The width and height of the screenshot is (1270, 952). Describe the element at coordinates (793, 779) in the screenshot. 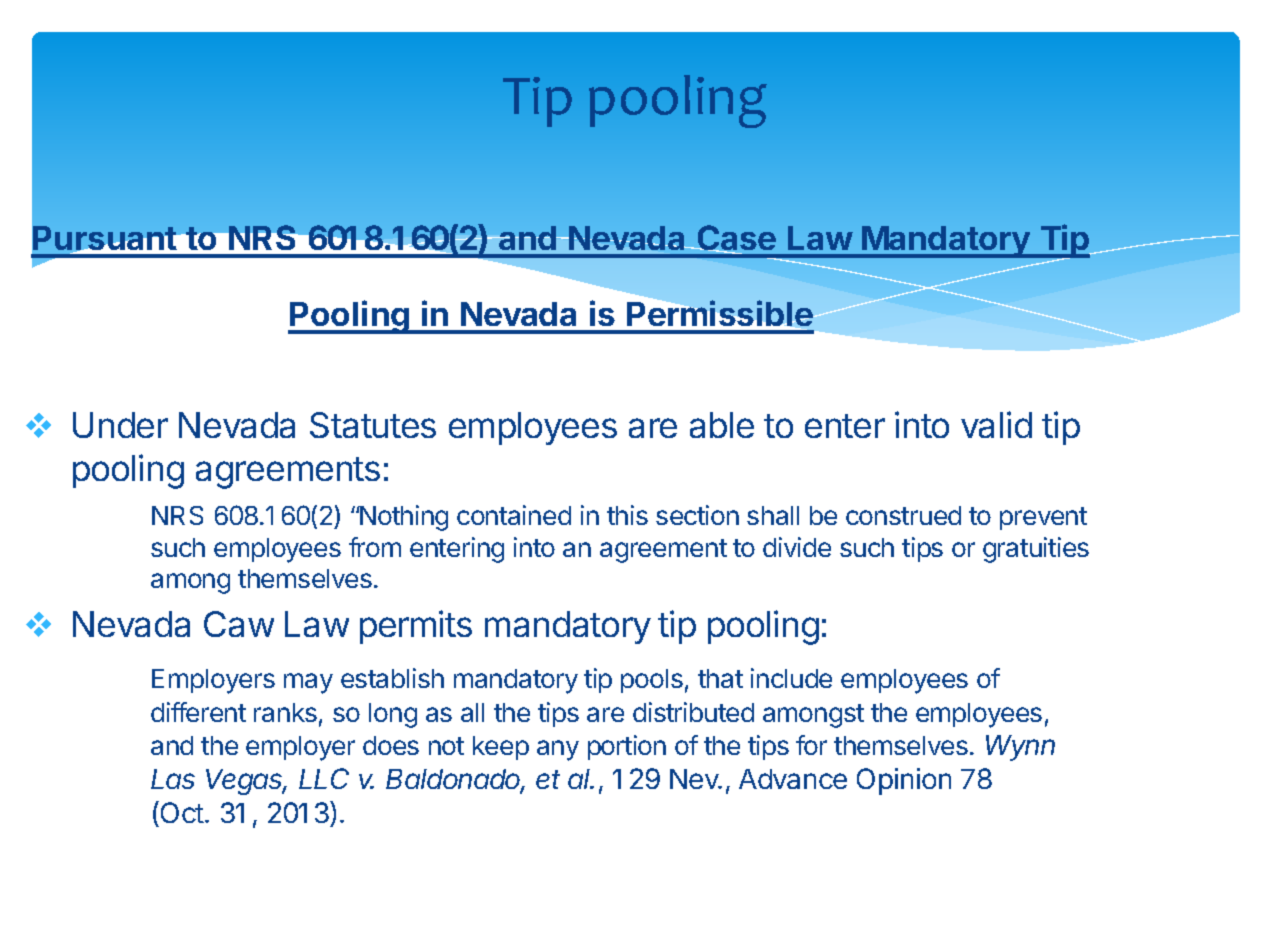

I see `Advance` at that location.
